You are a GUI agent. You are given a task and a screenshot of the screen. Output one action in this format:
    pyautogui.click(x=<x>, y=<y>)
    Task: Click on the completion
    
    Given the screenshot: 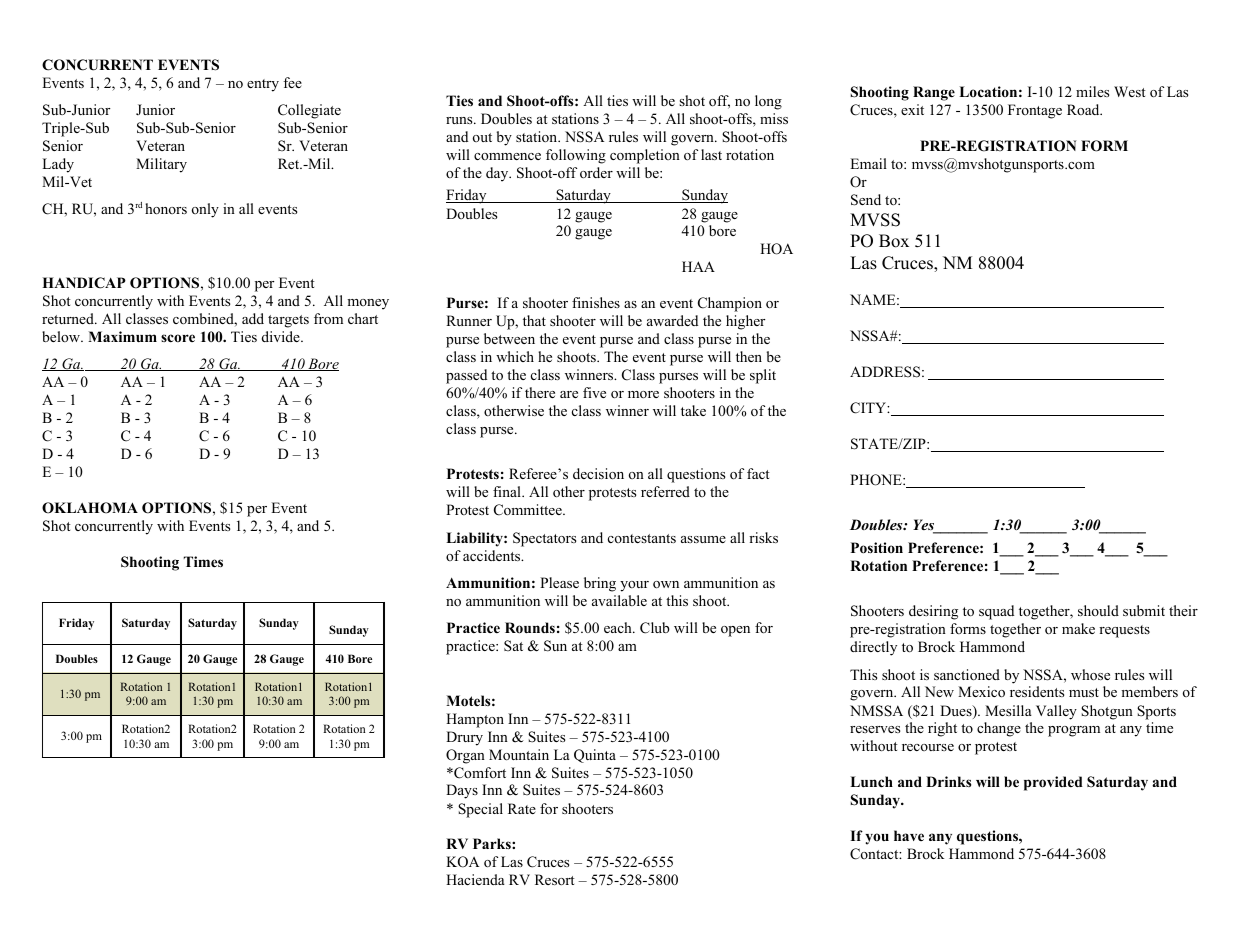 What is the action you would take?
    pyautogui.click(x=645, y=156)
